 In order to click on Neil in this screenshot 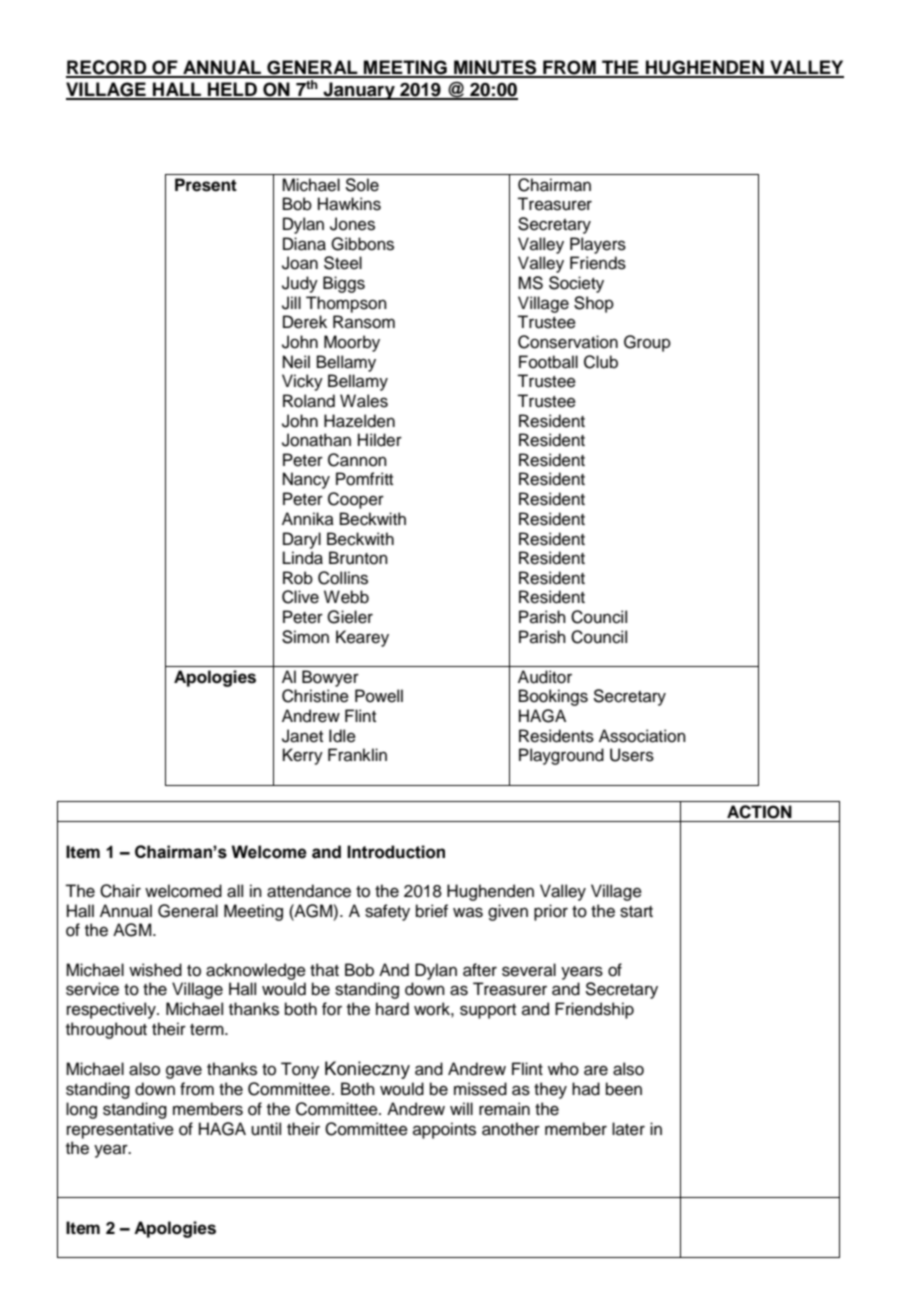, I will do `click(296, 362)`.
